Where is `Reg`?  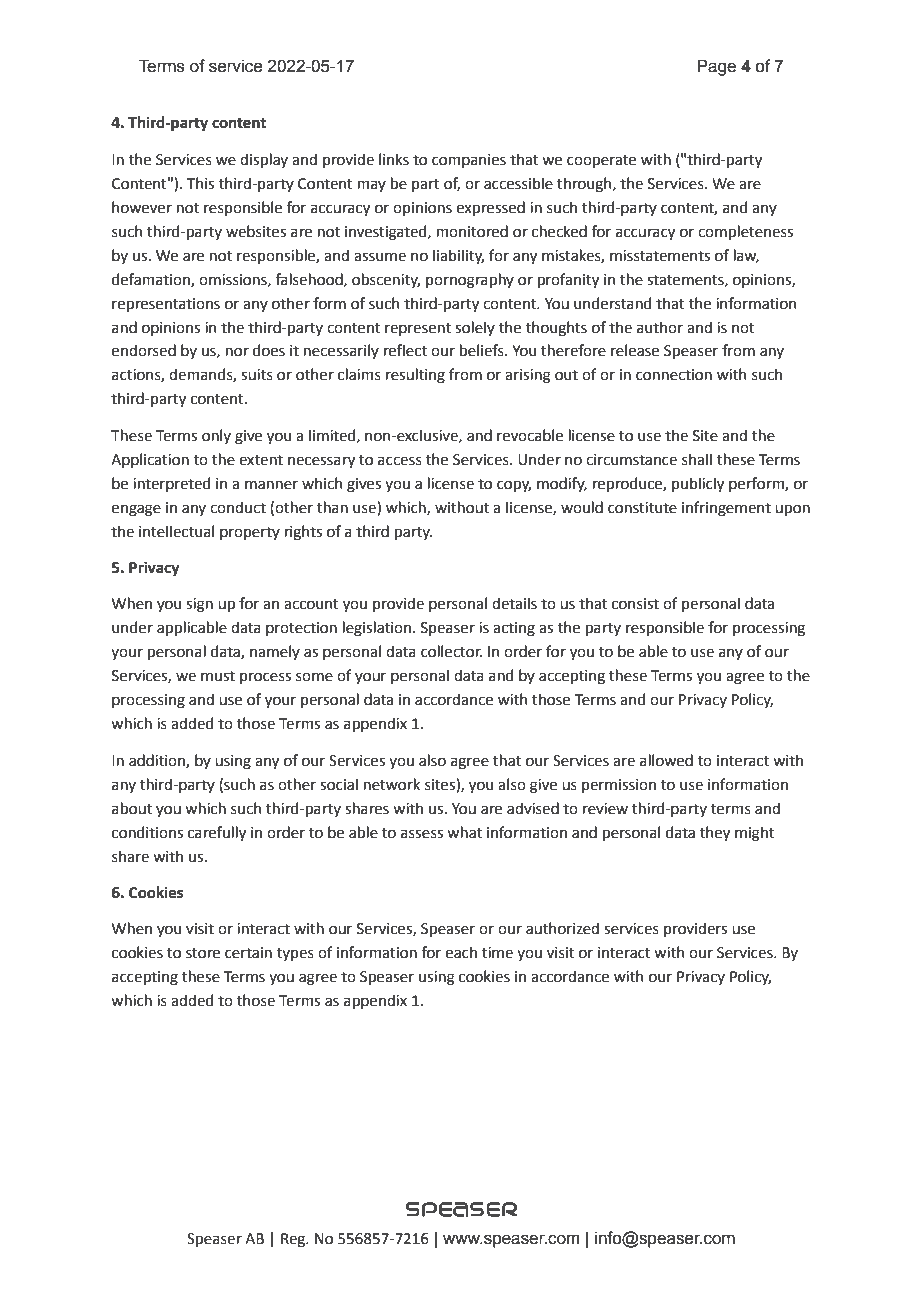
Reg is located at coordinates (294, 1240).
